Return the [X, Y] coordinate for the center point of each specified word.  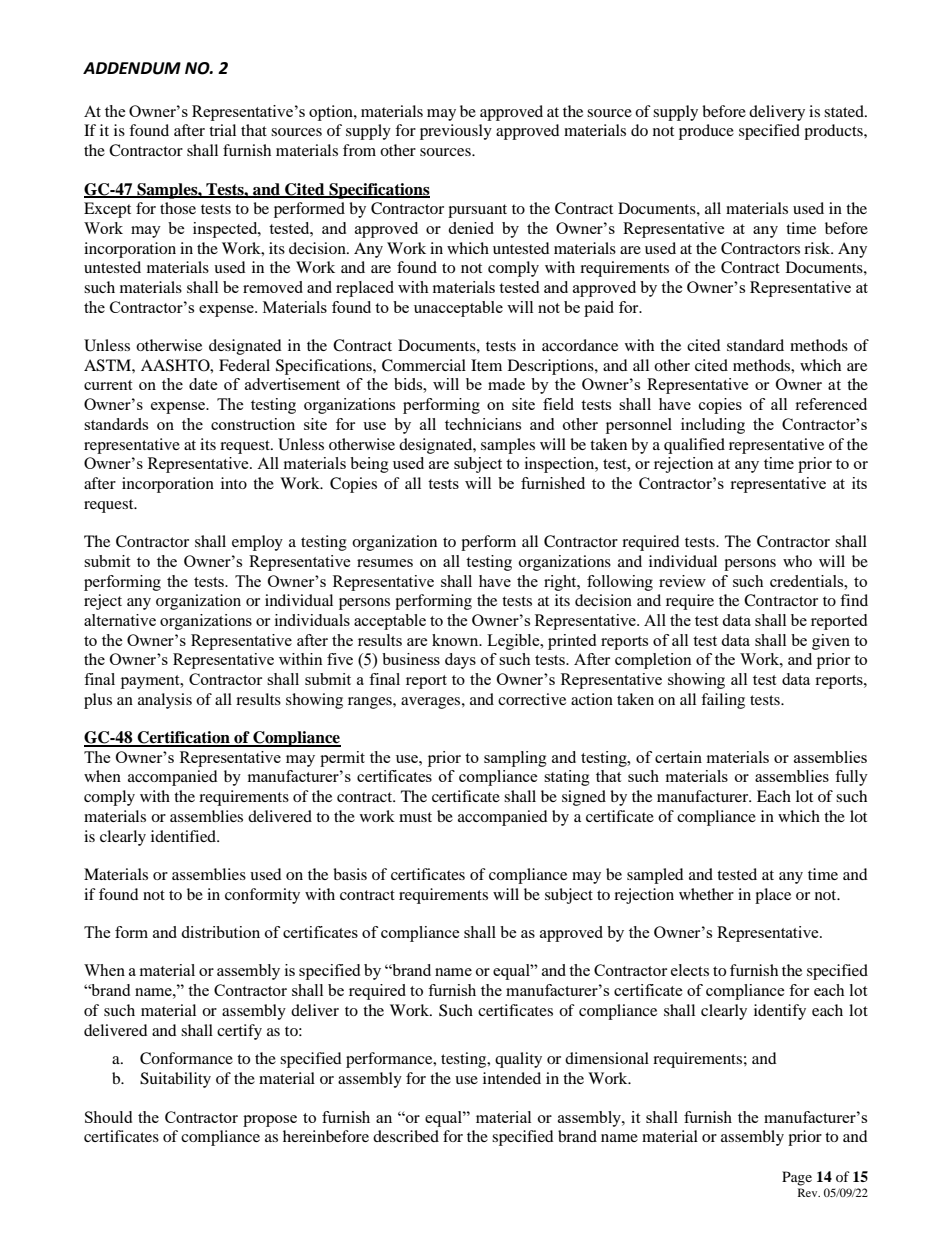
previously [456, 132]
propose [270, 1121]
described [406, 1136]
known [456, 640]
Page [797, 1178]
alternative [120, 620]
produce [706, 132]
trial [222, 130]
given [831, 642]
